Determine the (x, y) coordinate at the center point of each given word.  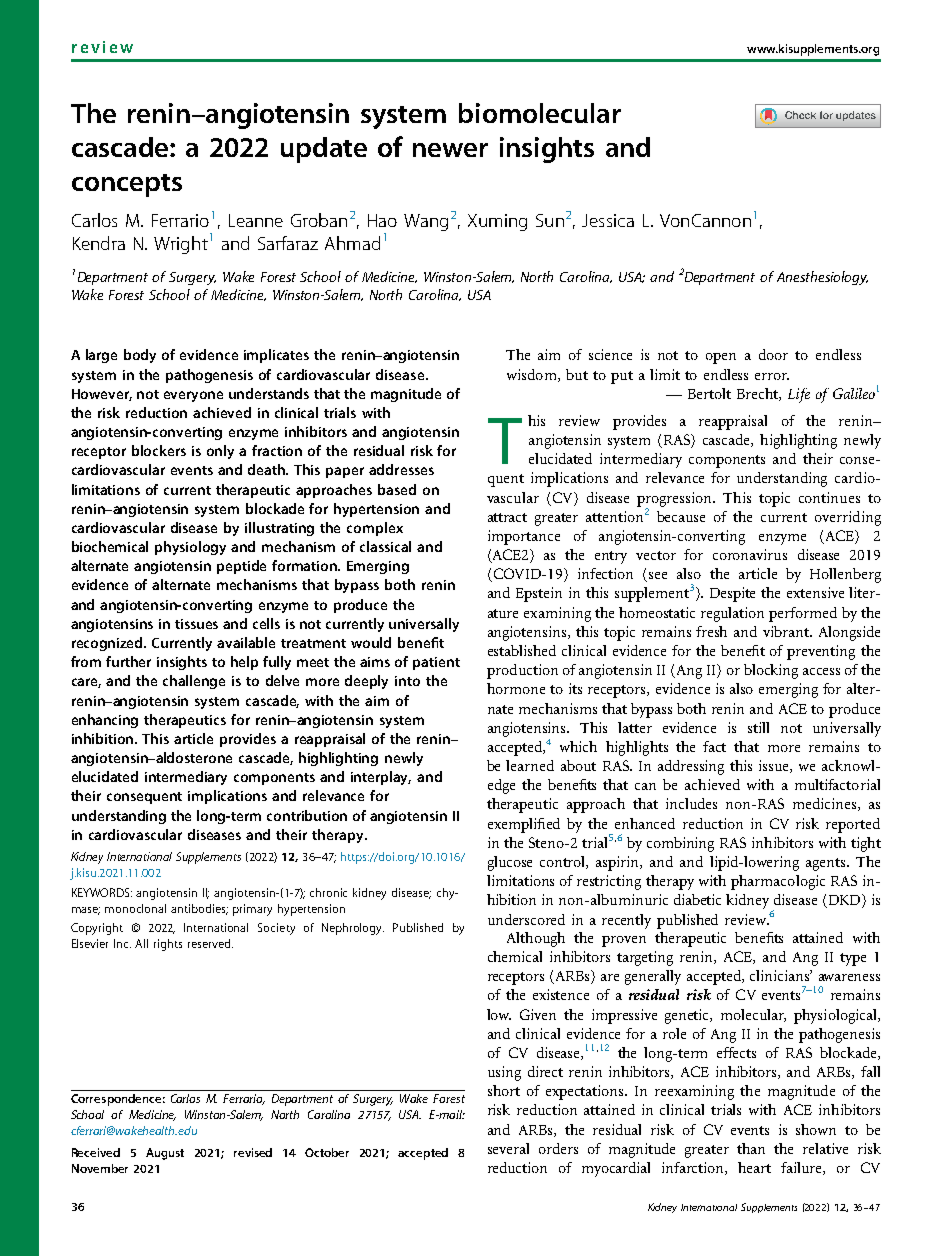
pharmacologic (778, 882)
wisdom (533, 375)
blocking (771, 671)
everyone (193, 396)
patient (436, 663)
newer (450, 150)
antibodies (199, 909)
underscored (526, 919)
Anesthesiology (822, 278)
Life (799, 395)
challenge (194, 682)
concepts (127, 185)
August (165, 1154)
